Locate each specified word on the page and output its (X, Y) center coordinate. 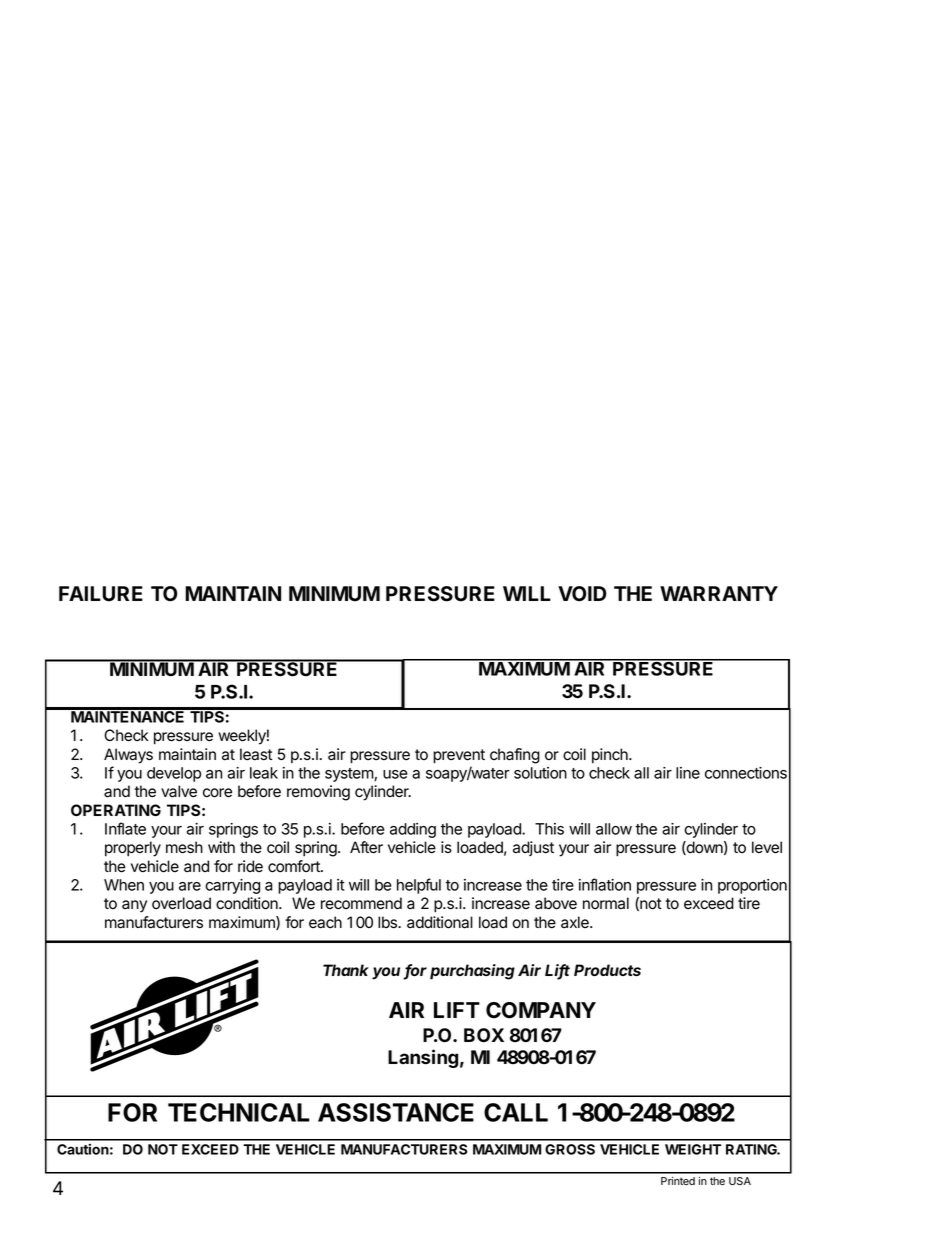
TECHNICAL (239, 1112)
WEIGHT (693, 1149)
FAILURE (101, 594)
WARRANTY (719, 593)
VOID (582, 594)
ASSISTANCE (396, 1112)
